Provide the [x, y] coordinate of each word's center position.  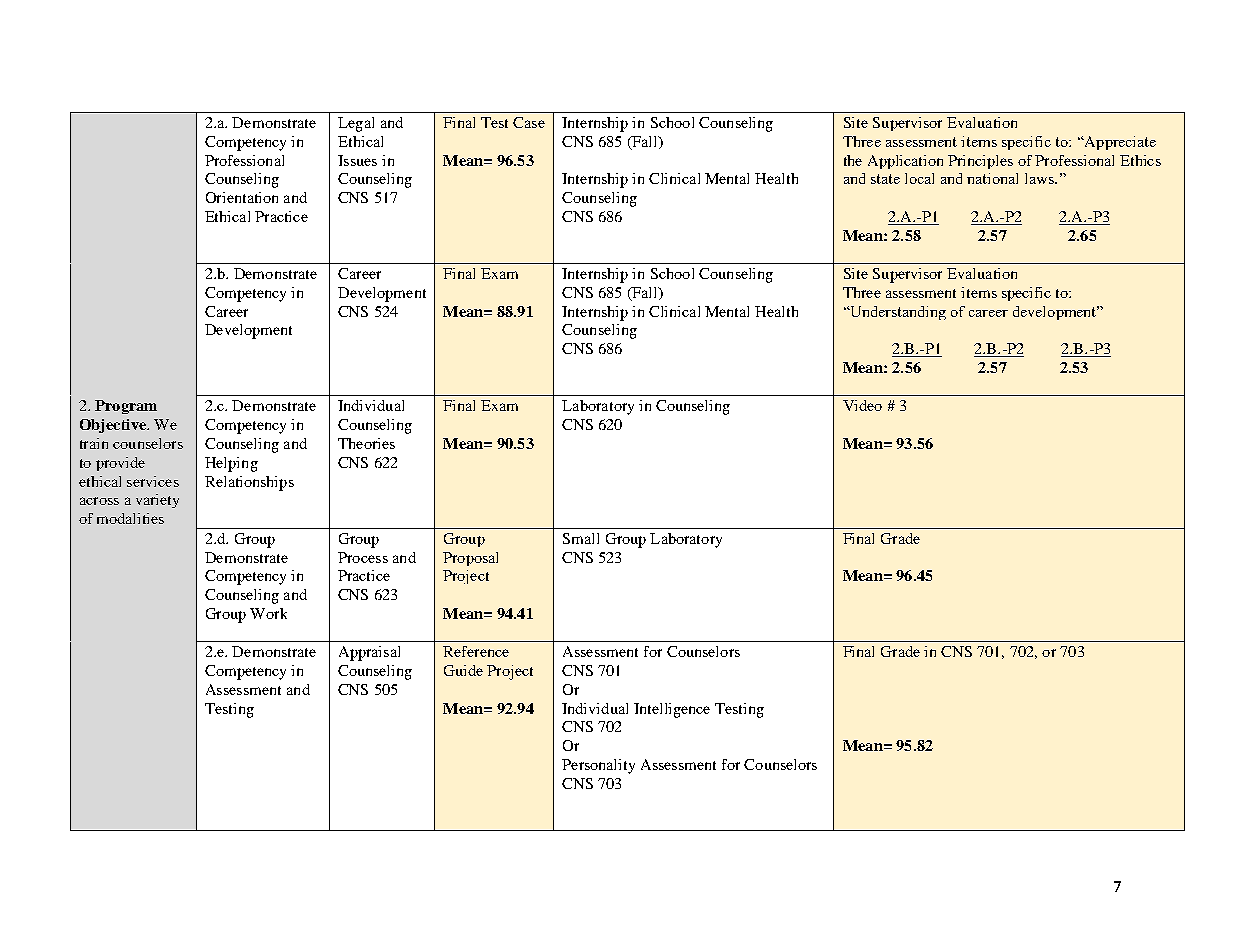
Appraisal [369, 653]
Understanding [896, 313]
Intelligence [672, 710]
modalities [130, 518]
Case [529, 122]
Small [581, 538]
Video [862, 405]
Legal [356, 124]
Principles [980, 162]
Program [126, 407]
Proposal [470, 559]
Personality [598, 766]
